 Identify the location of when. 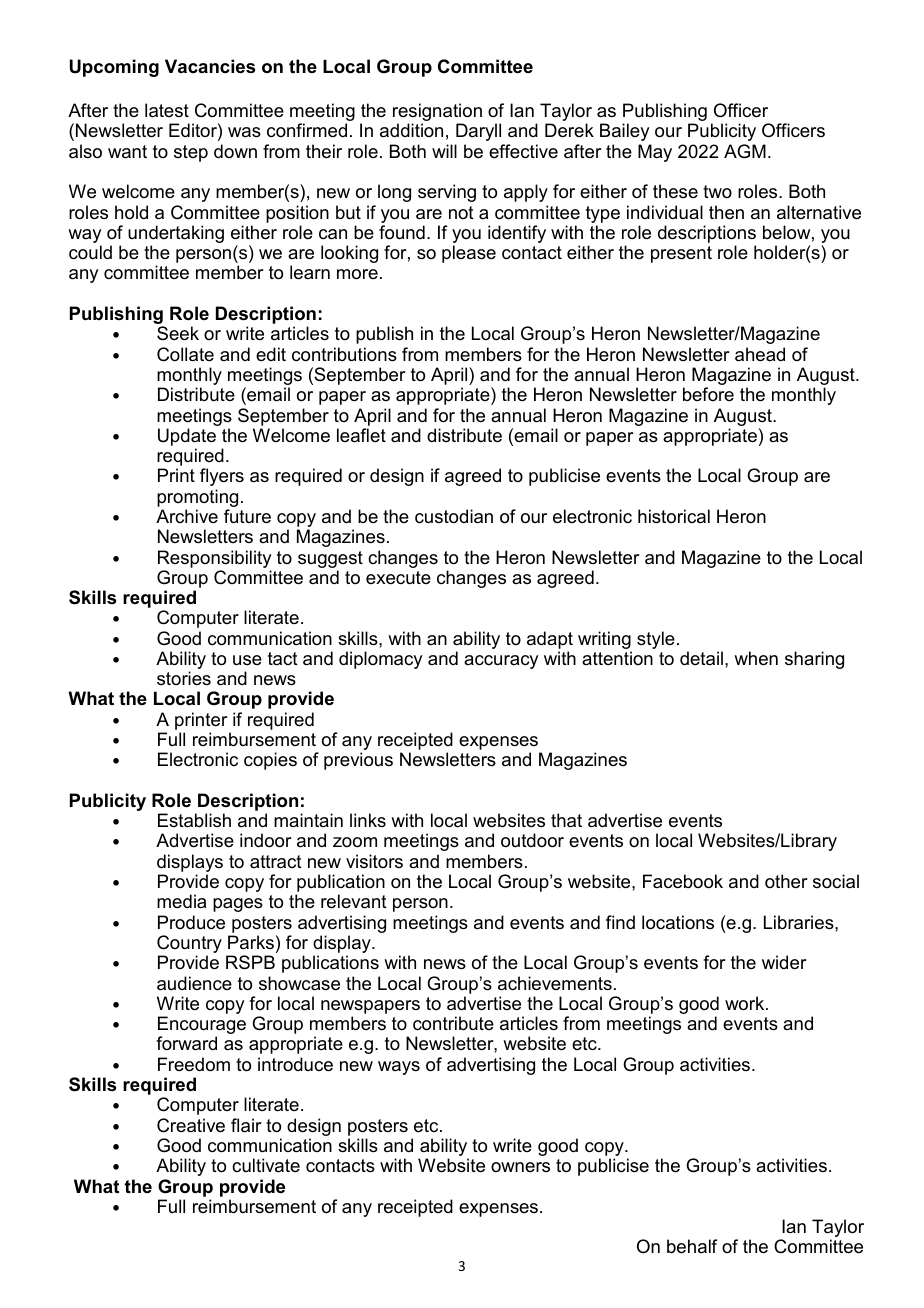
(756, 658).
